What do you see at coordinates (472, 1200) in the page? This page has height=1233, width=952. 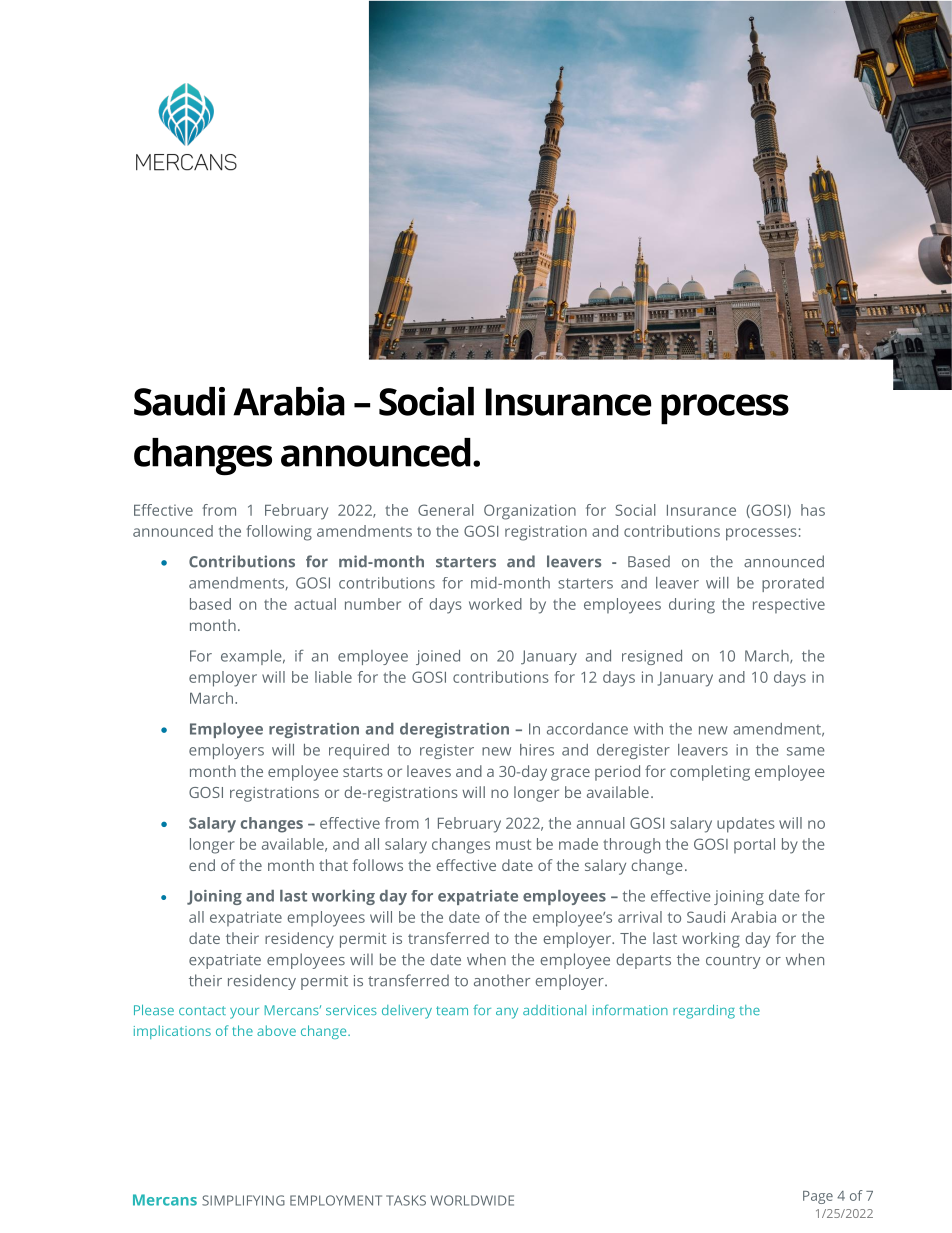 I see `WORLDWIDE` at bounding box center [472, 1200].
